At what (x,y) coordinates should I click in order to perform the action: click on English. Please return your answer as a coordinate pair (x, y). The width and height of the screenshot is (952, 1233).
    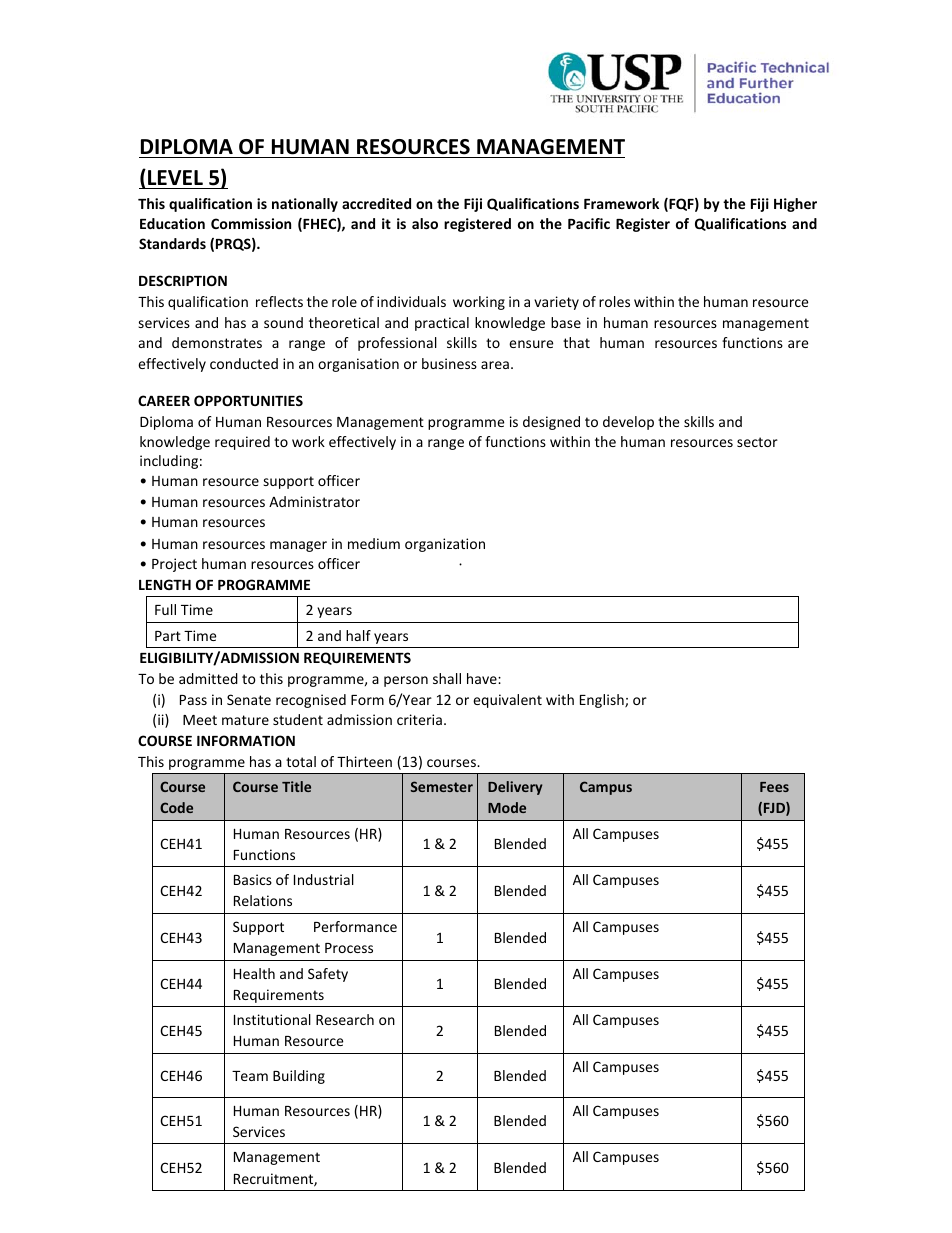
    Looking at the image, I should click on (603, 701).
